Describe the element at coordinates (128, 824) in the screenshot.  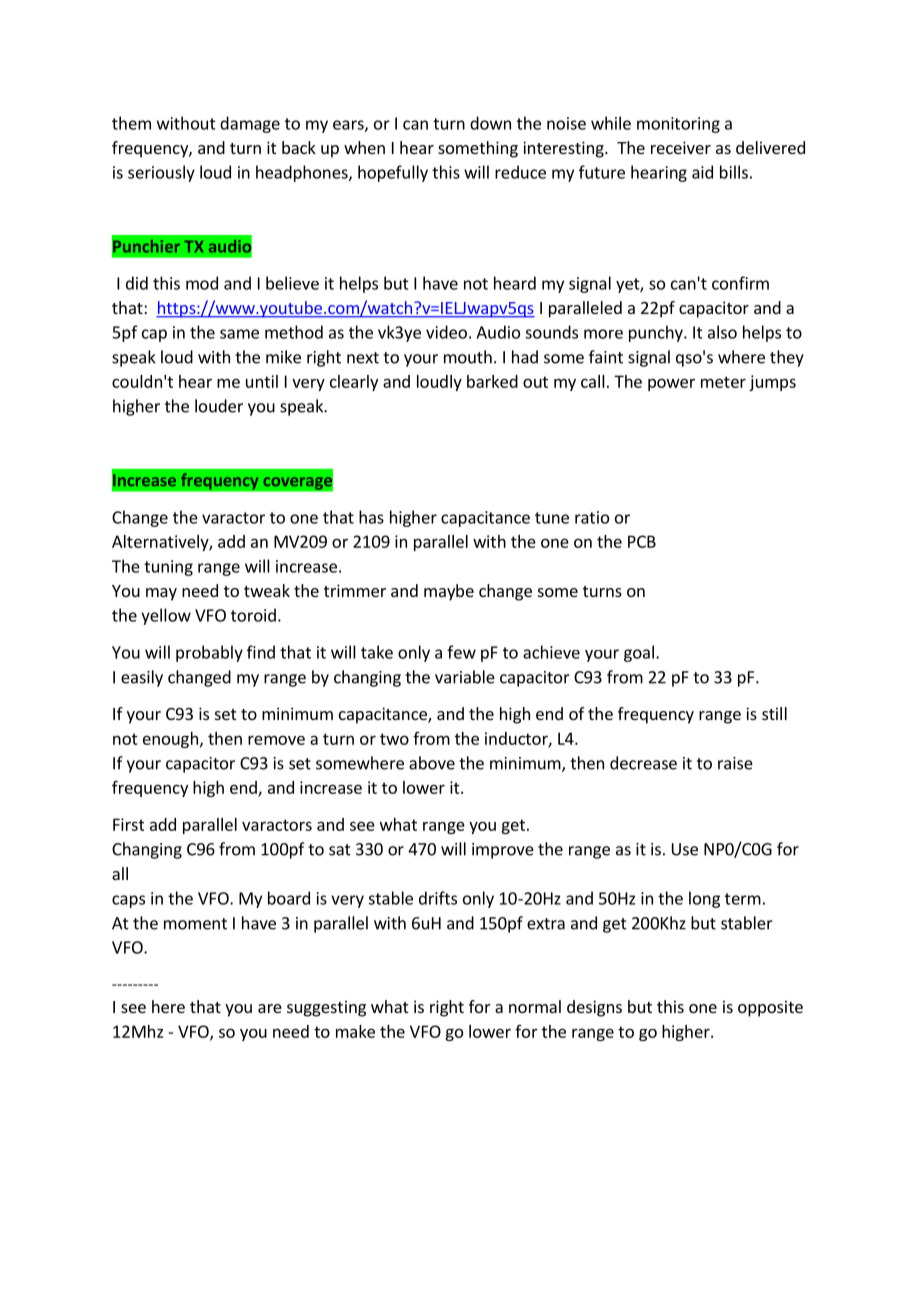
I see `First` at that location.
